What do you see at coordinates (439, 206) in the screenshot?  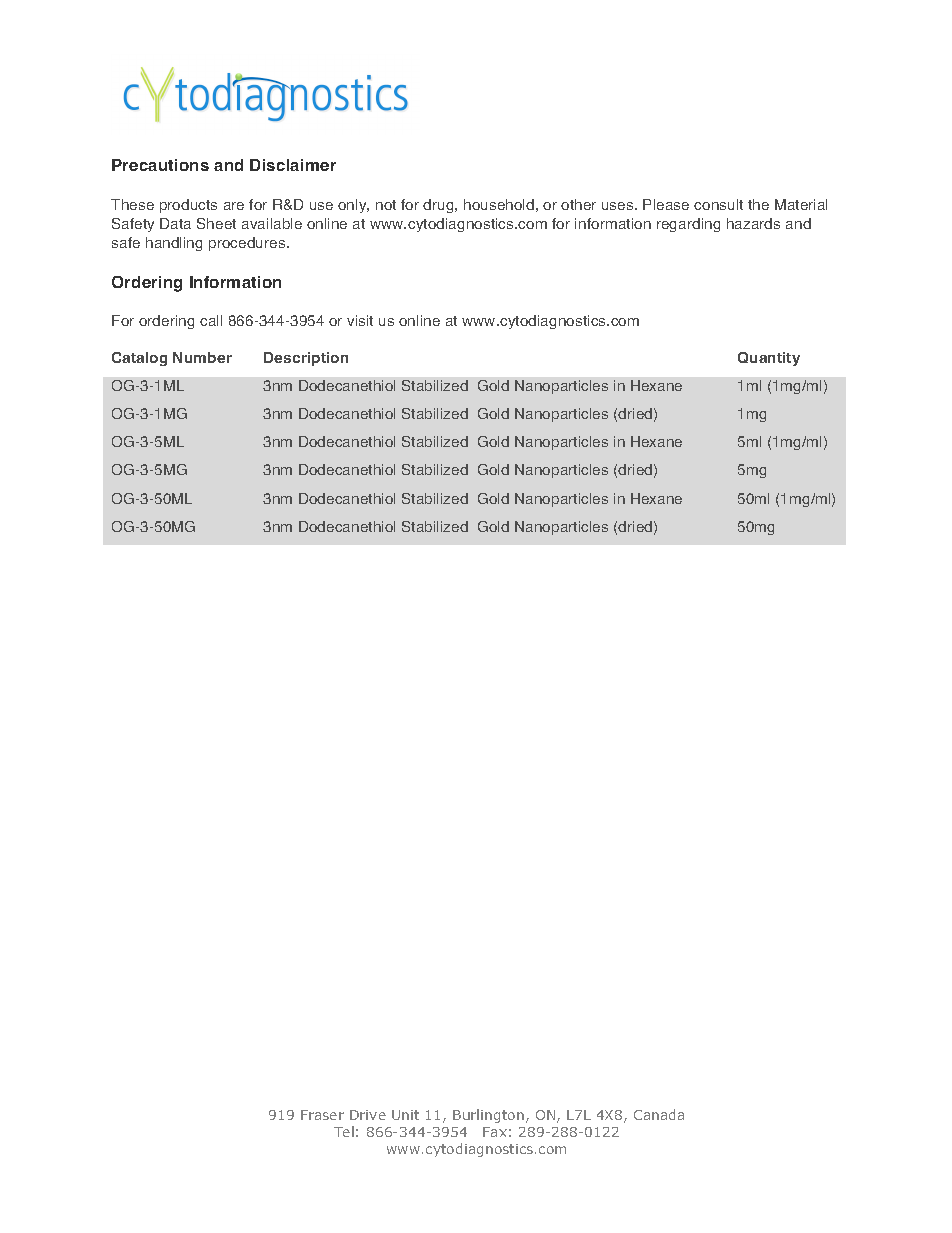 I see `drug` at bounding box center [439, 206].
